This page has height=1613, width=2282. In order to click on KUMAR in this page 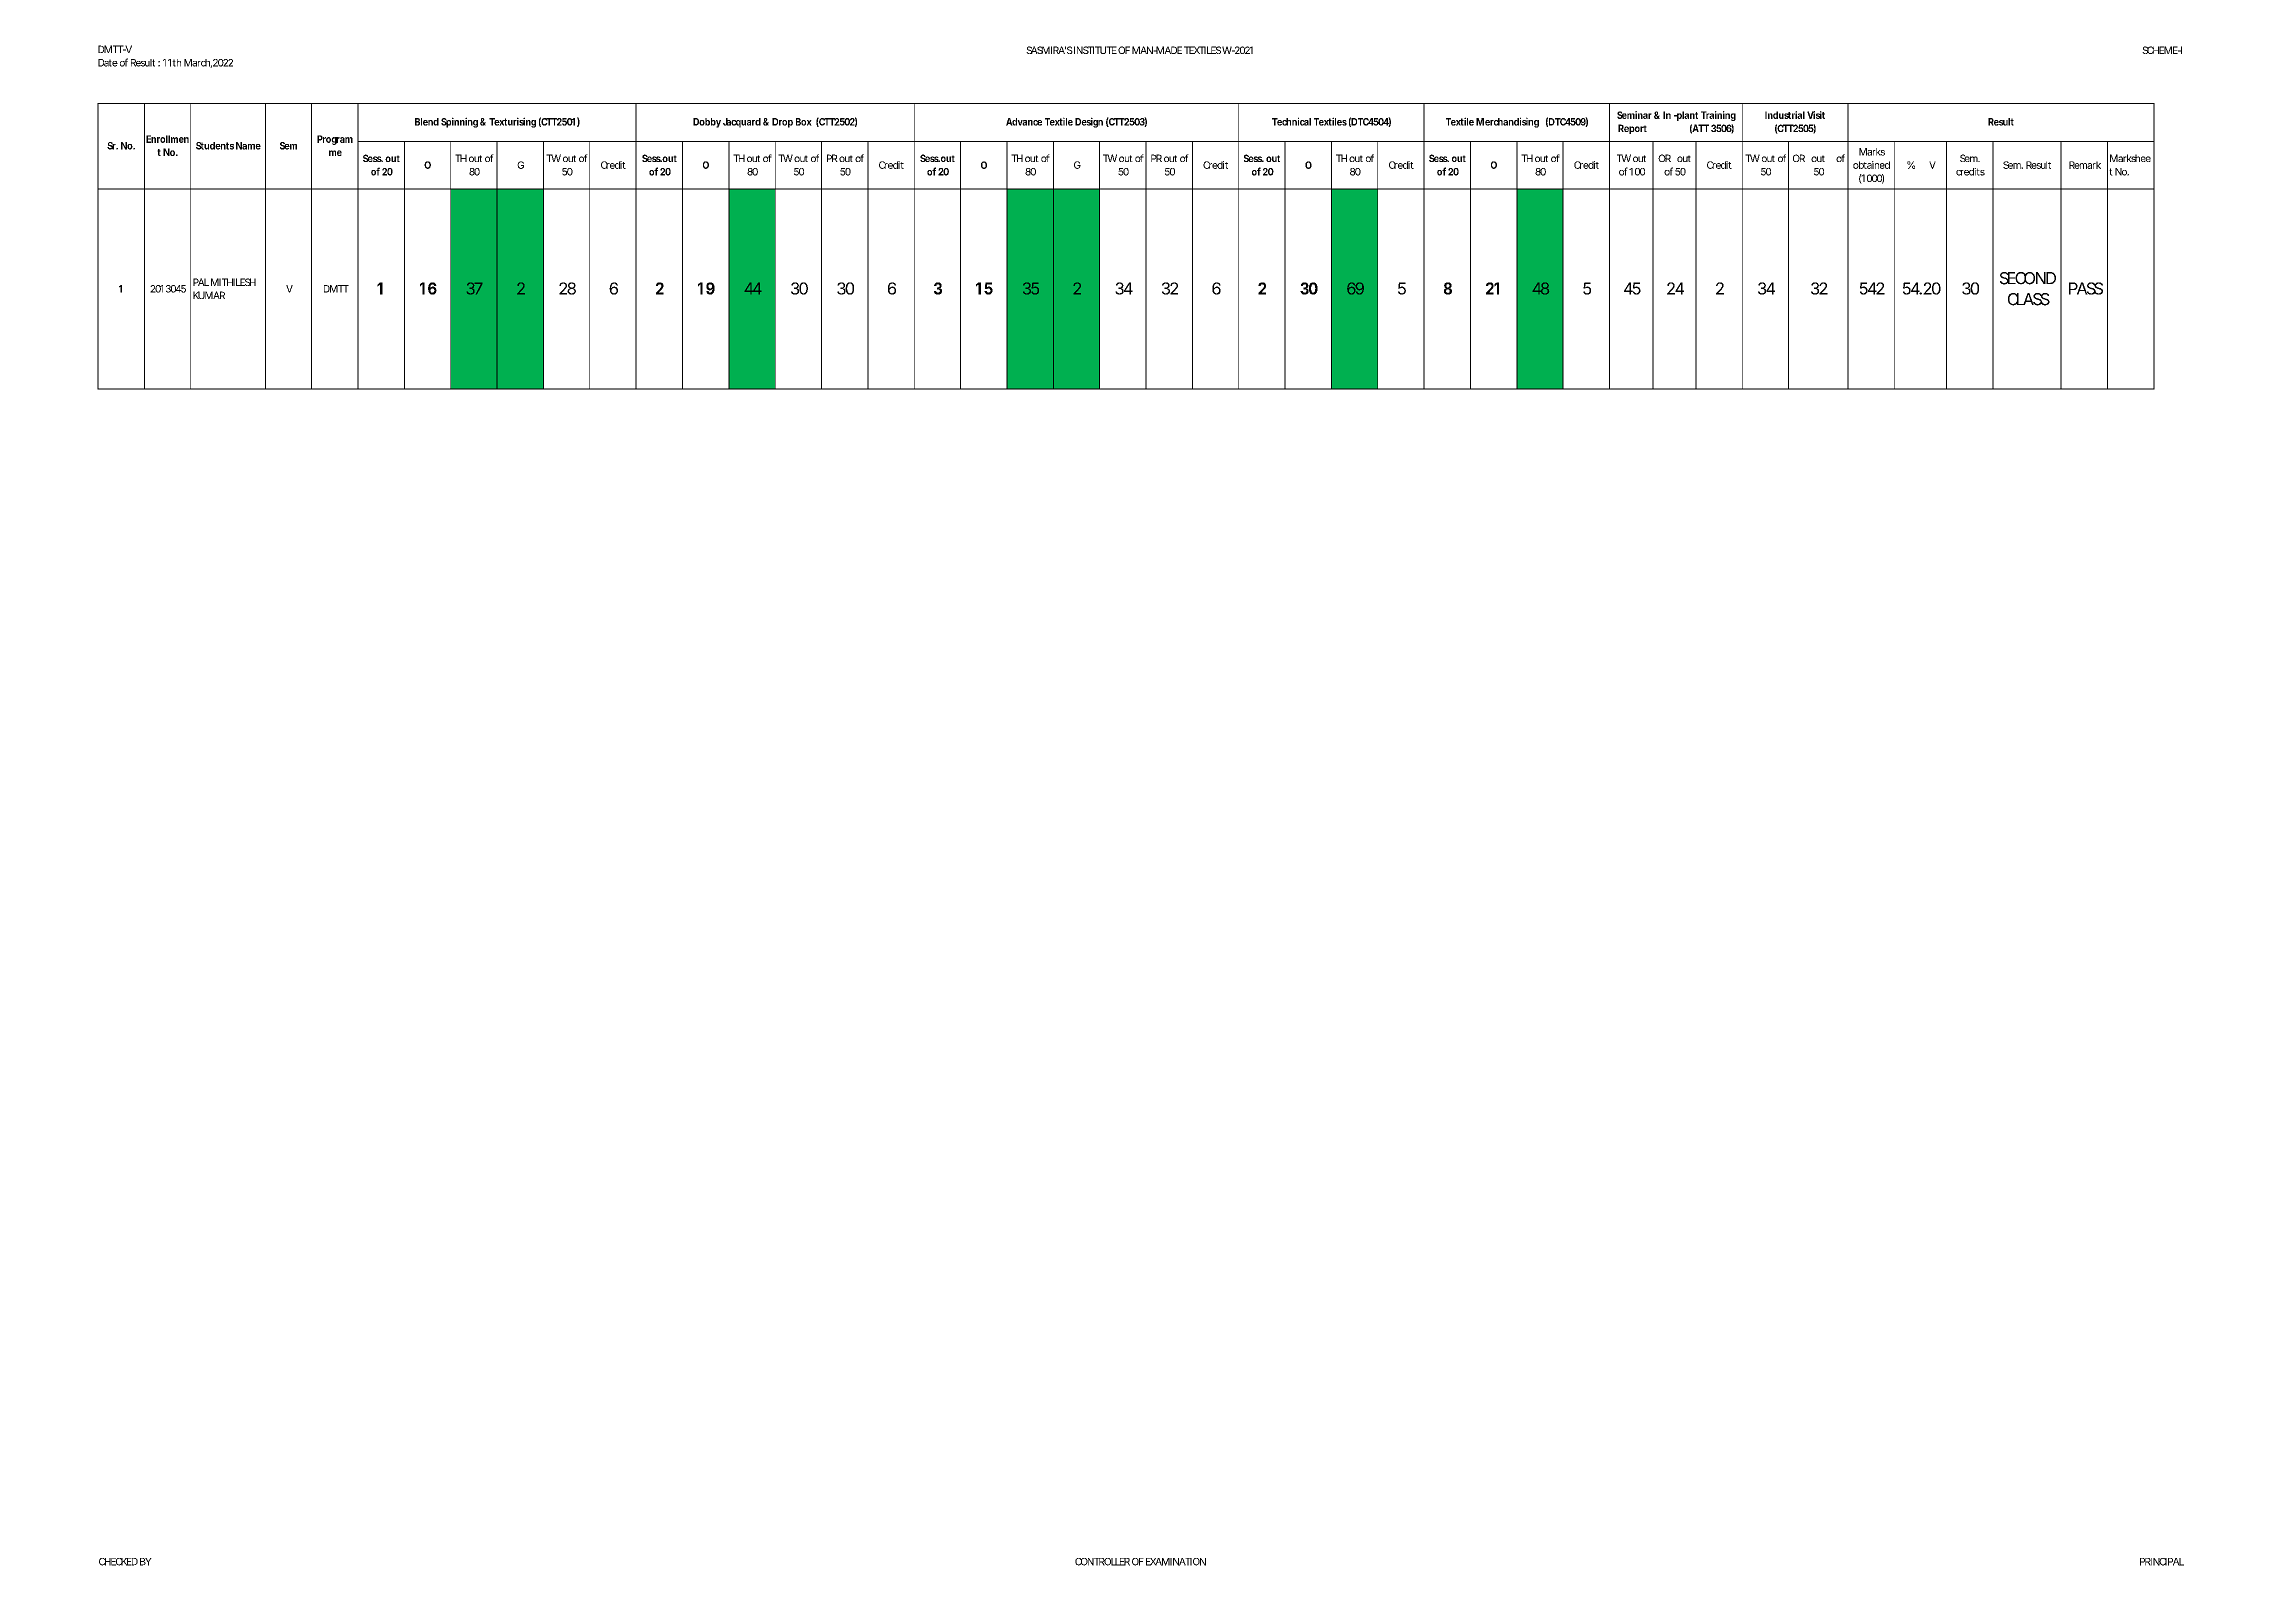, I will do `click(209, 295)`.
